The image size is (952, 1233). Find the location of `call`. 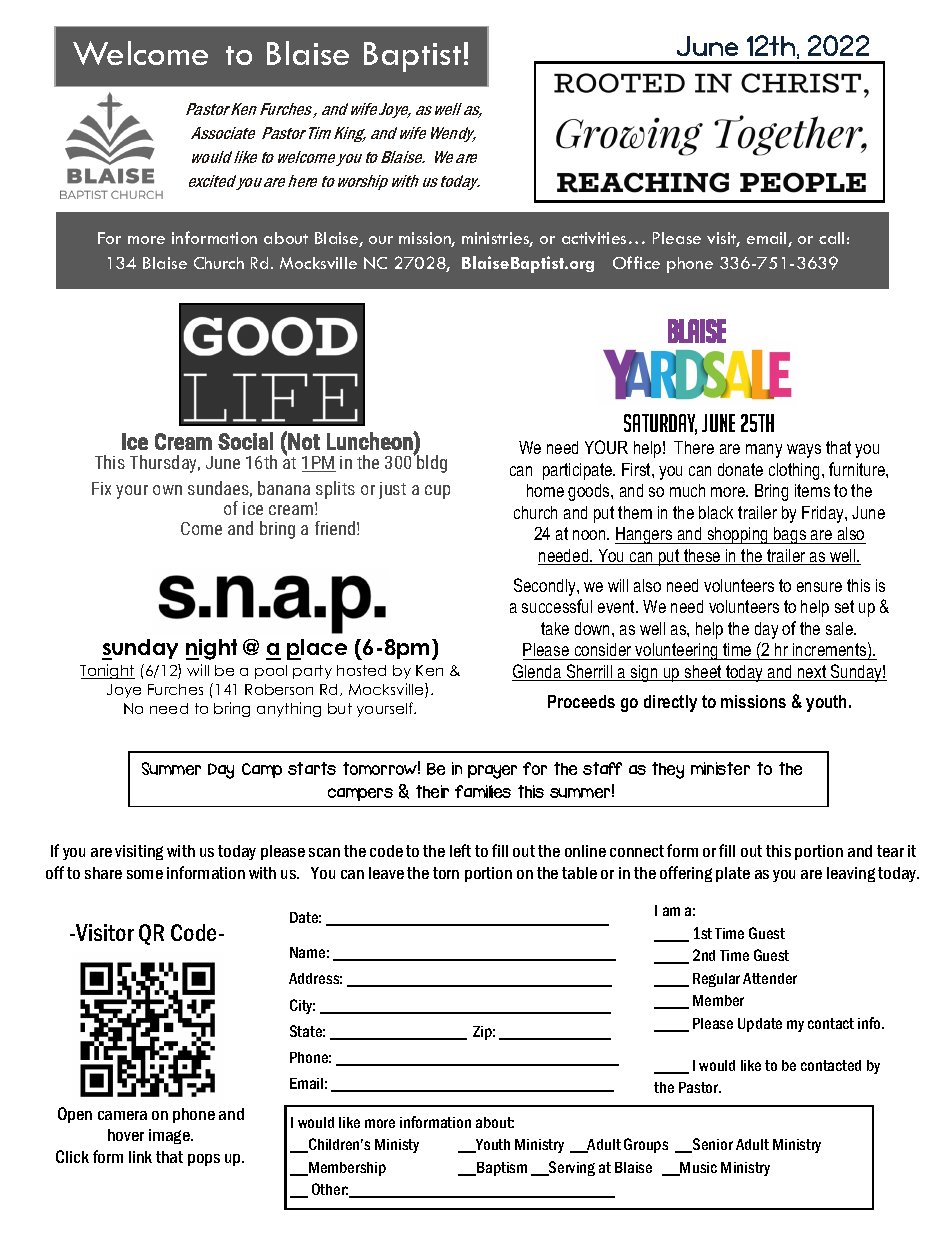

call is located at coordinates (831, 238).
